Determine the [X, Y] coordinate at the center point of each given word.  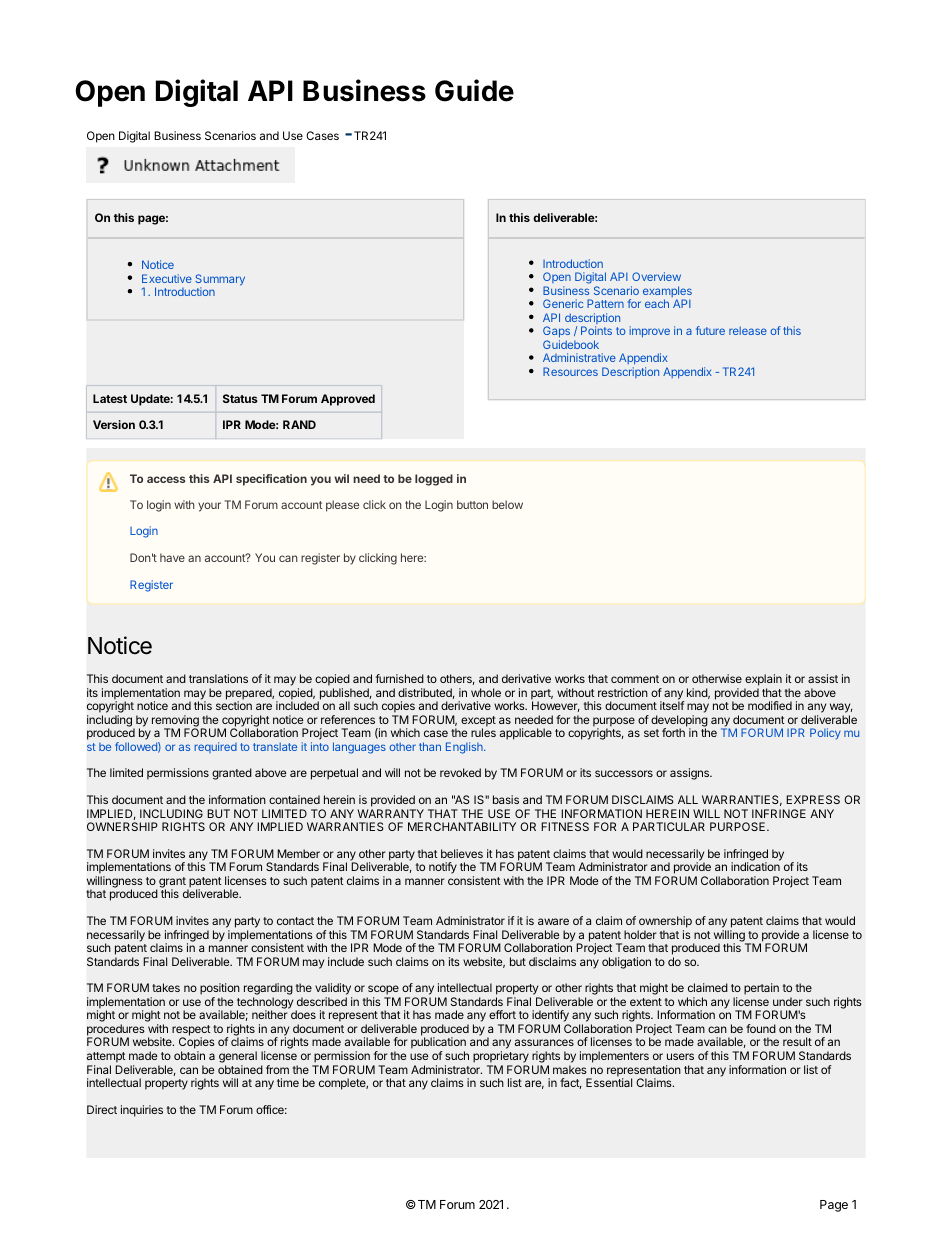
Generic [563, 303]
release [748, 330]
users [680, 1056]
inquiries [142, 1111]
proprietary [501, 1057]
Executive [167, 278]
